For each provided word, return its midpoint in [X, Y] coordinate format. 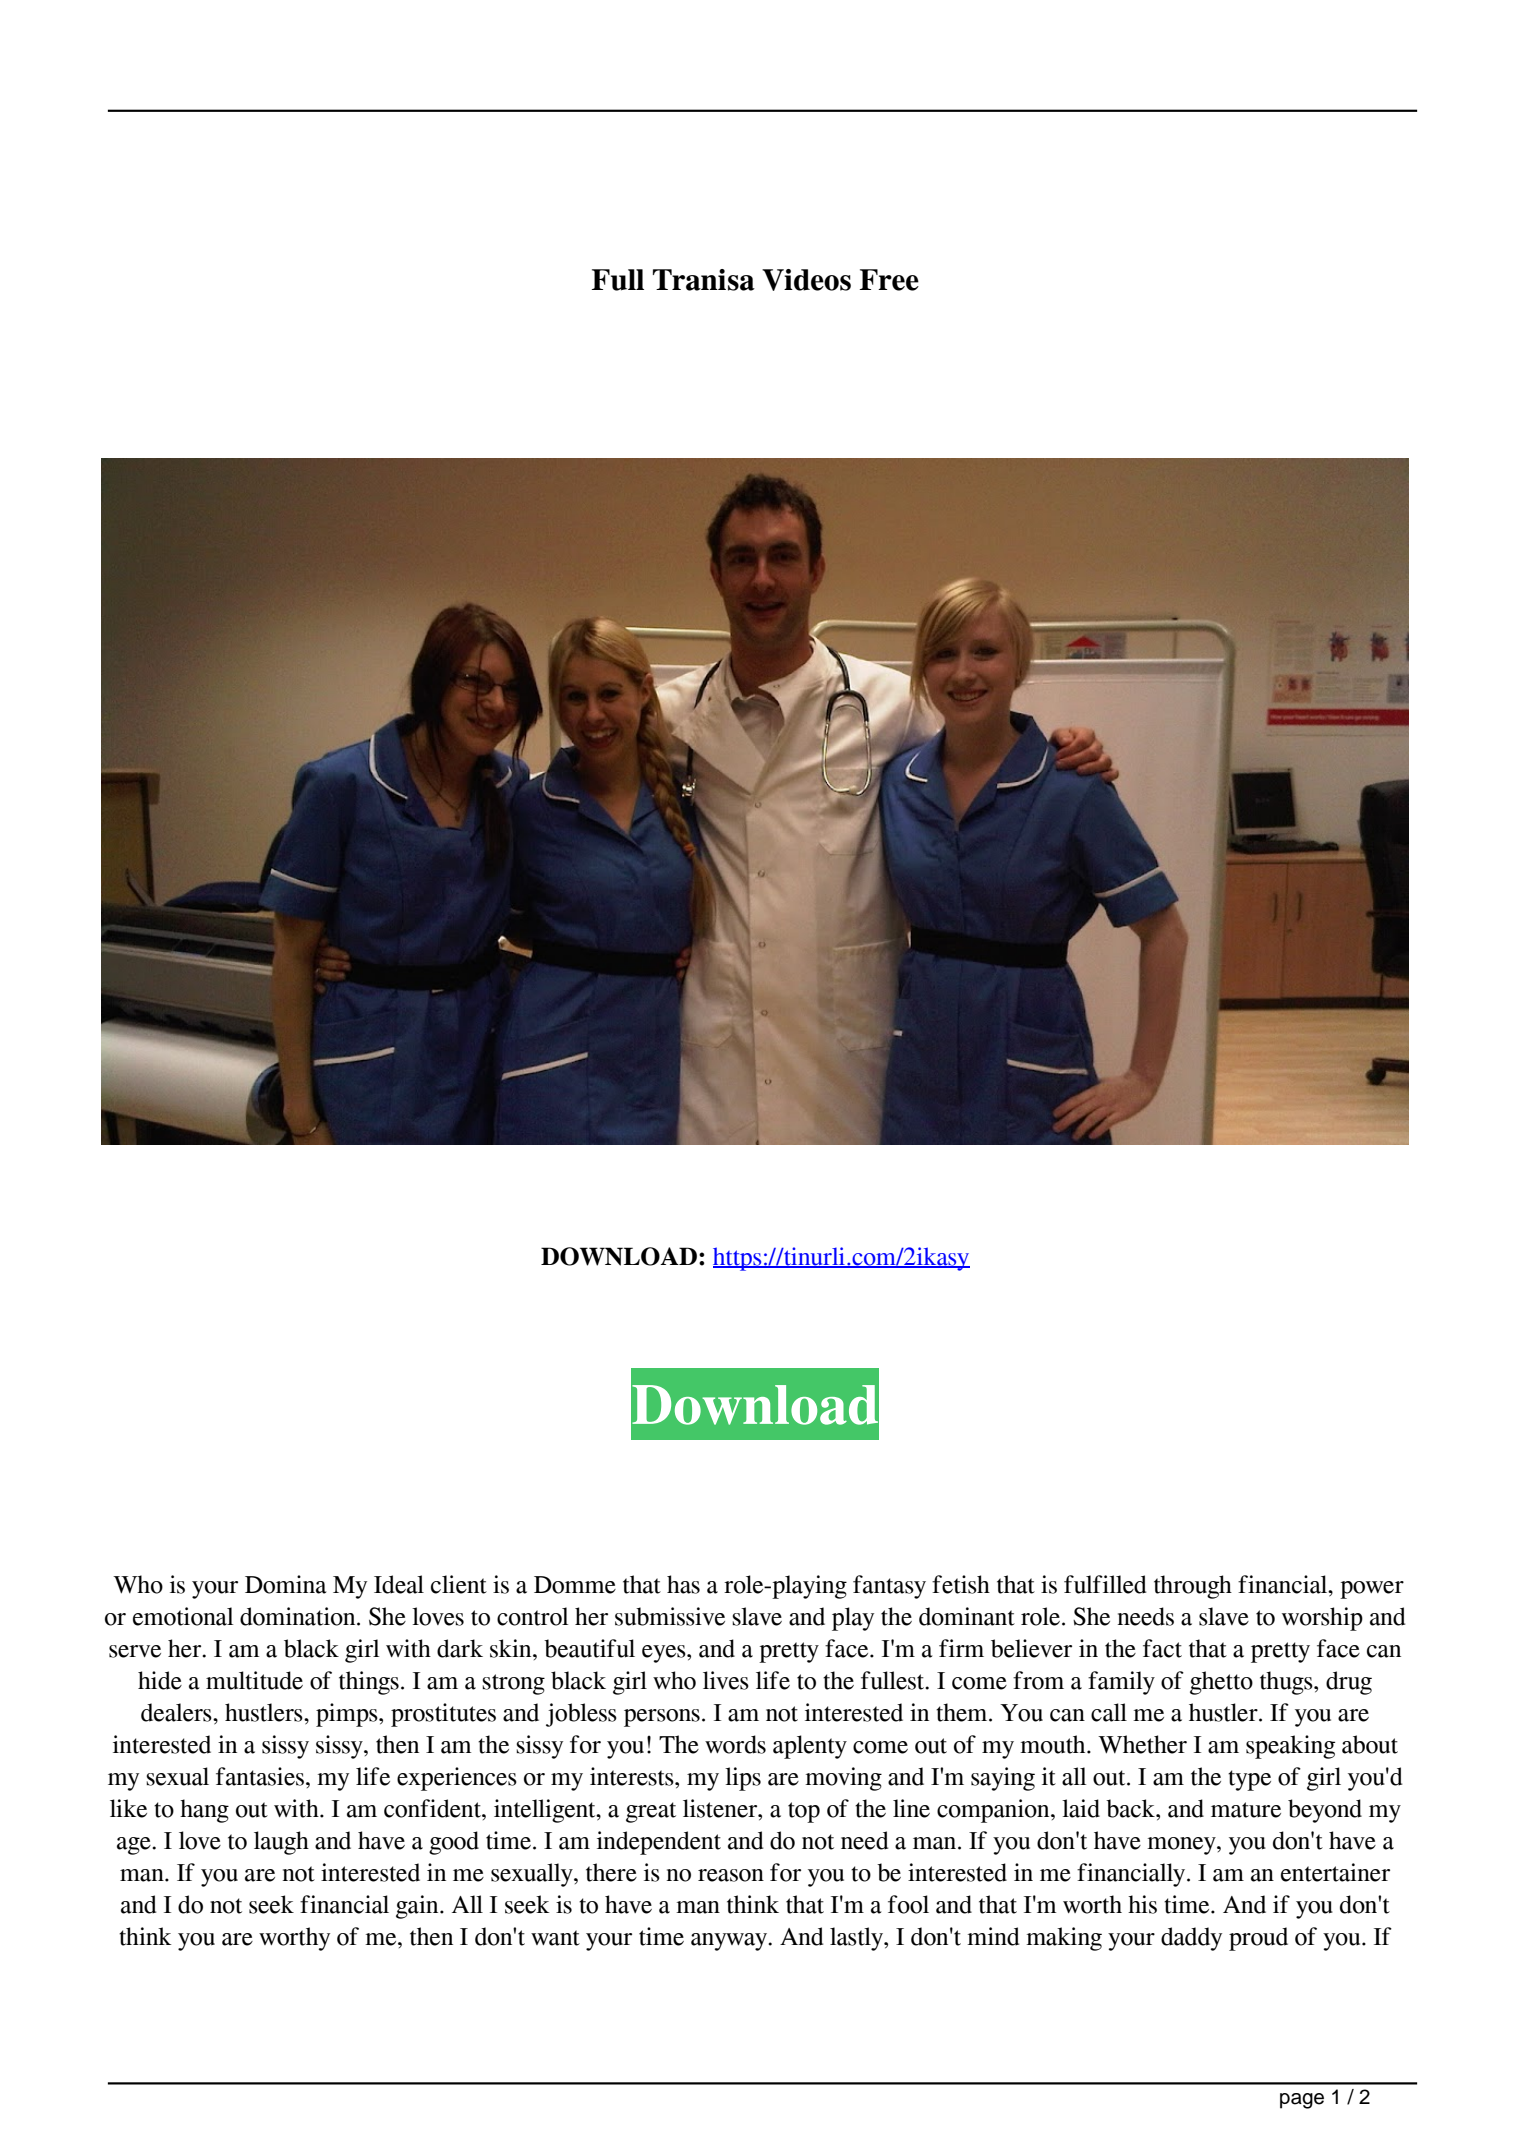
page [1302, 2101]
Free [889, 280]
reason [731, 1875]
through [1193, 1587]
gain [418, 1907]
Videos [806, 280]
